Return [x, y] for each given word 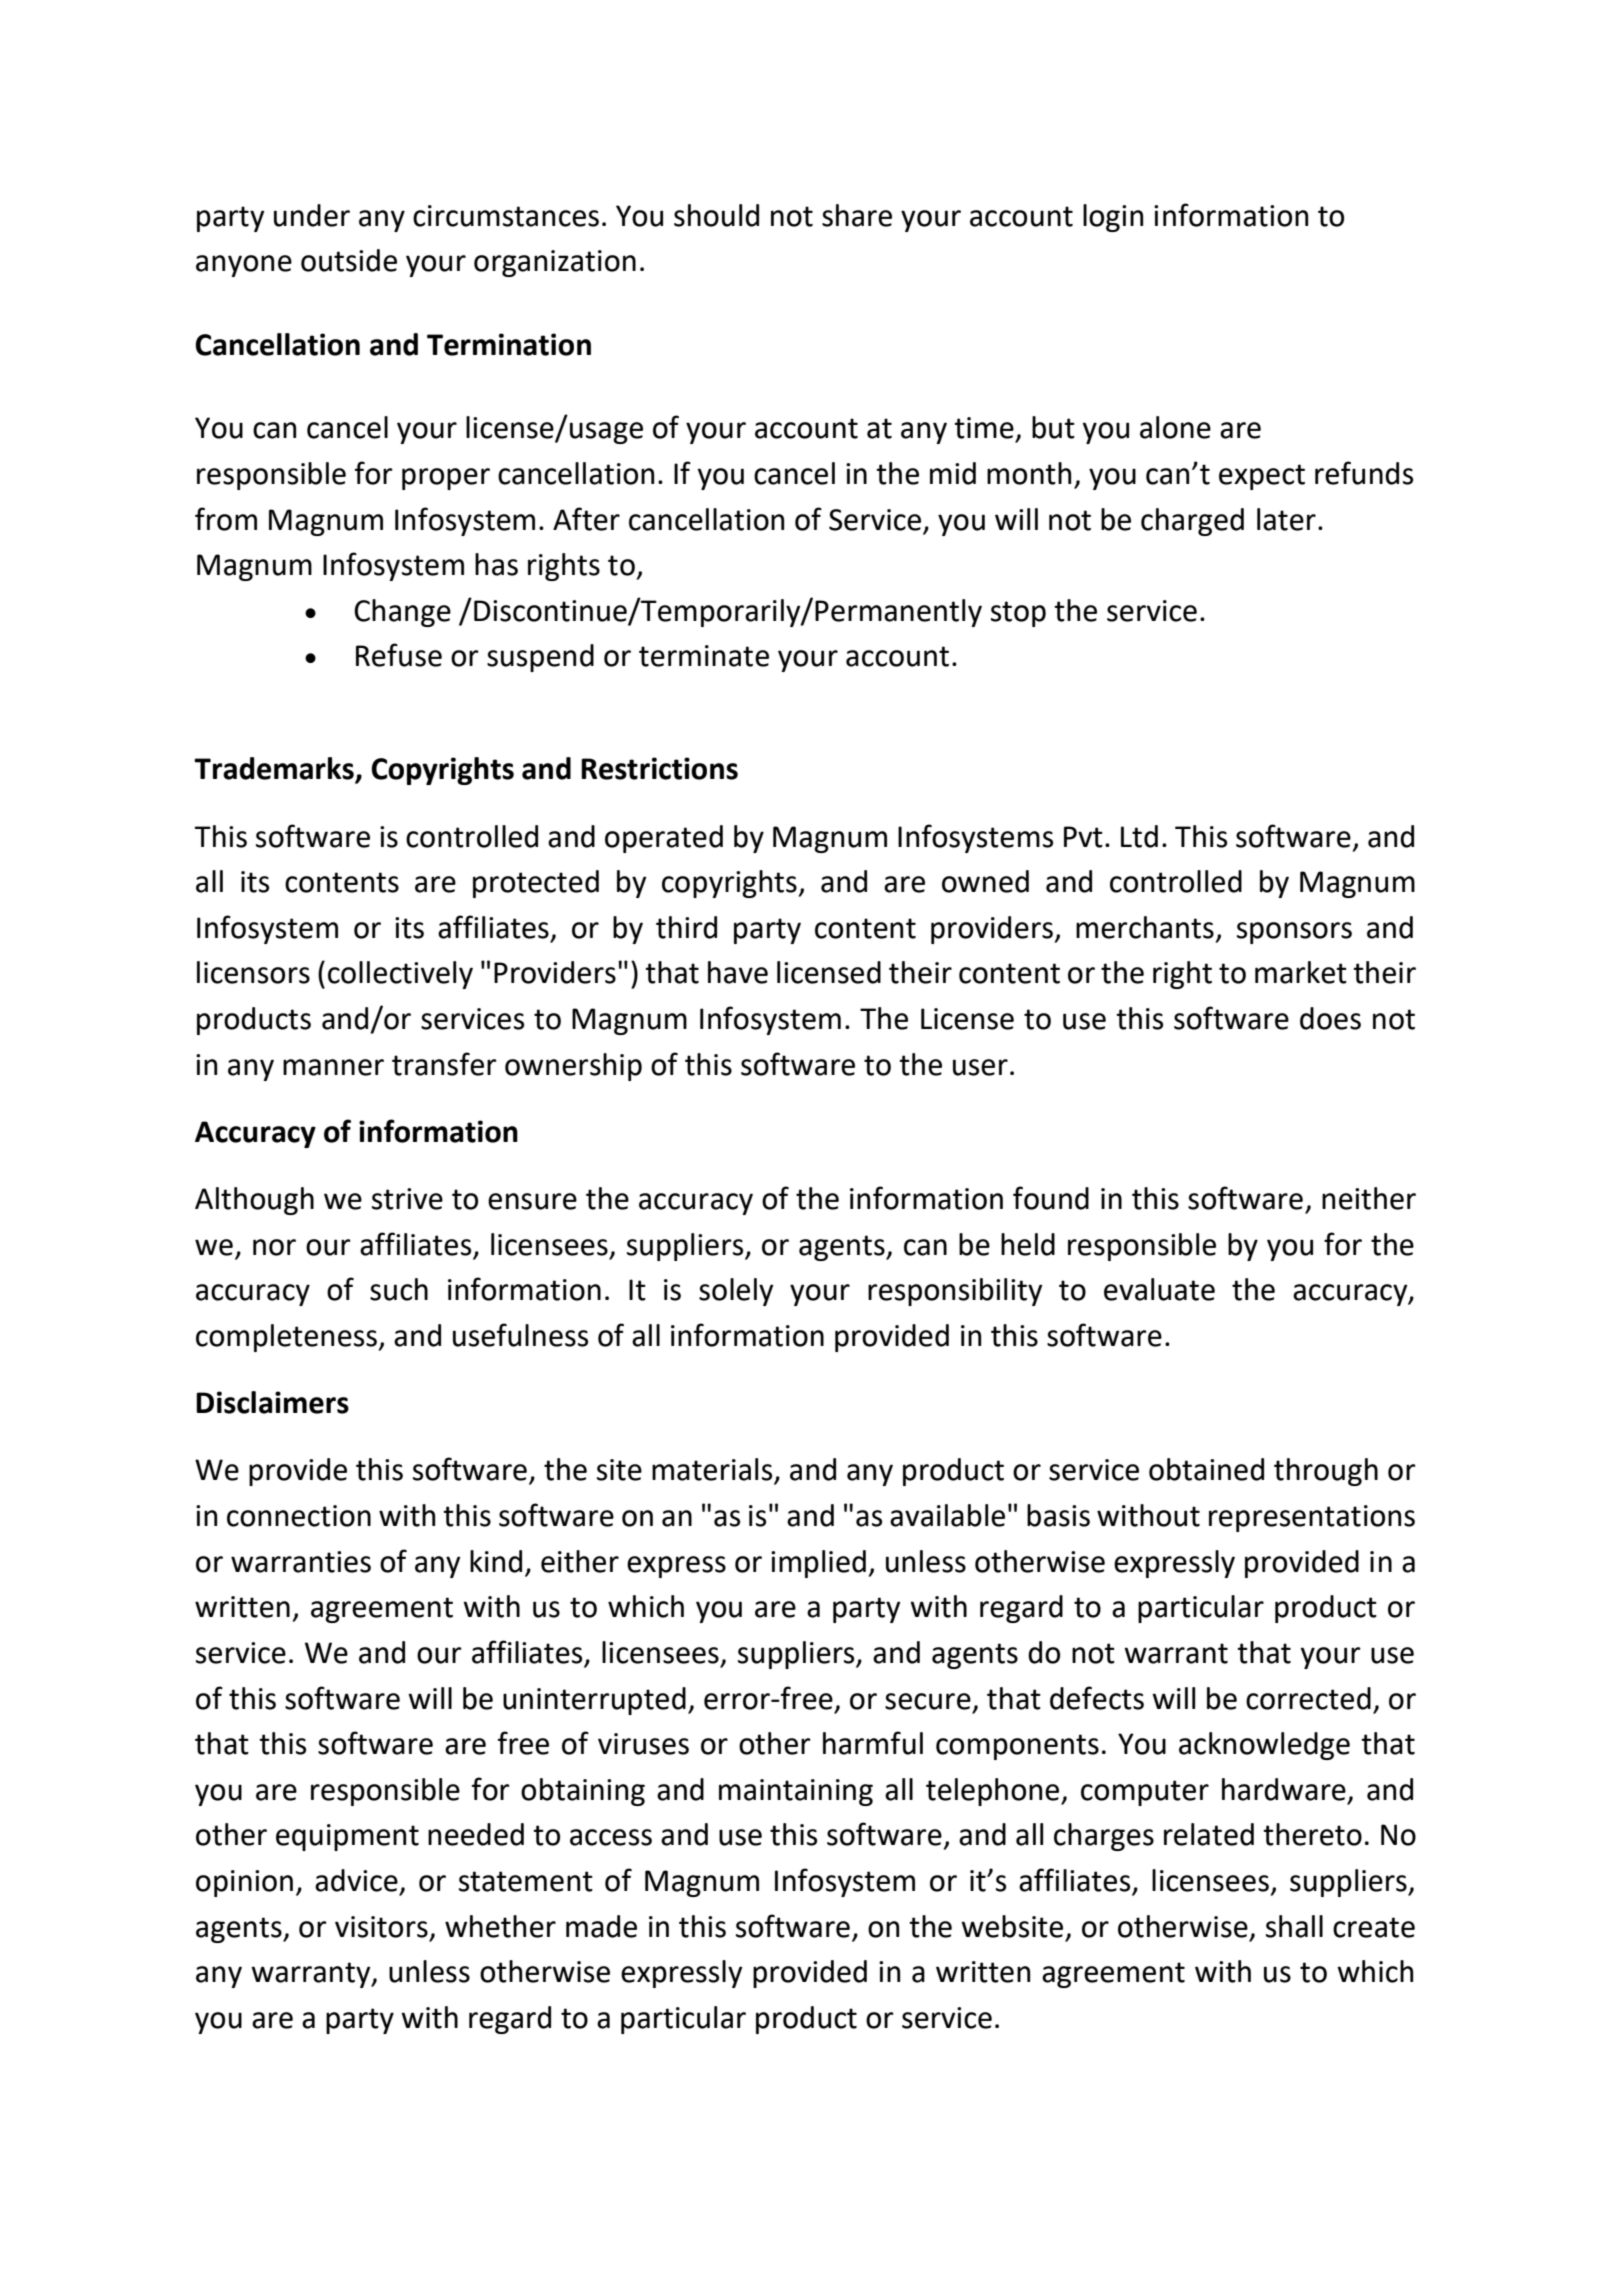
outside [349, 260]
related [1209, 1834]
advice [356, 1880]
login [1113, 218]
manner [333, 1067]
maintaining [796, 1792]
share [857, 215]
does [1330, 1018]
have [738, 972]
